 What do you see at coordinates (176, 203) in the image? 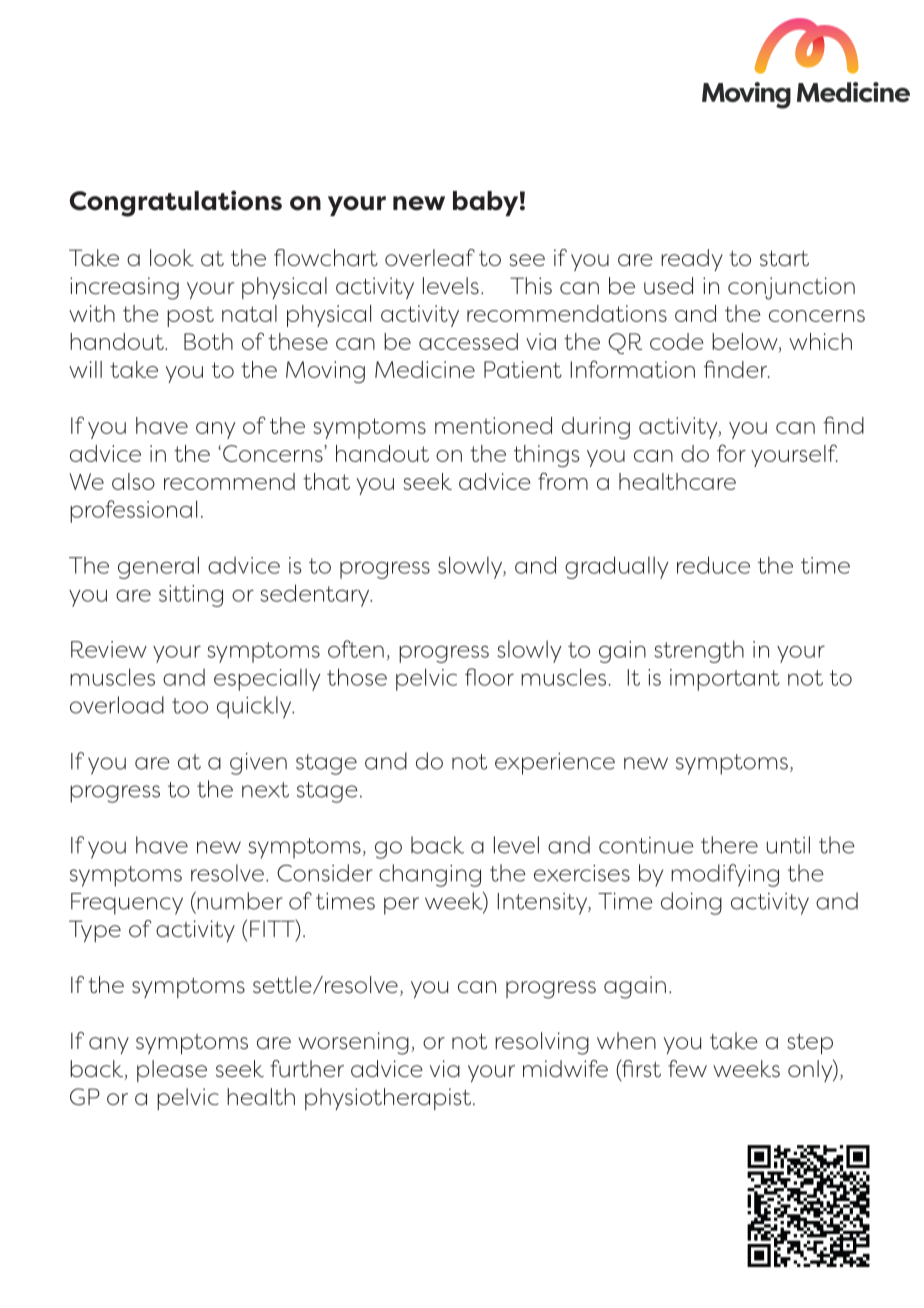
I see `Congratulations` at bounding box center [176, 203].
